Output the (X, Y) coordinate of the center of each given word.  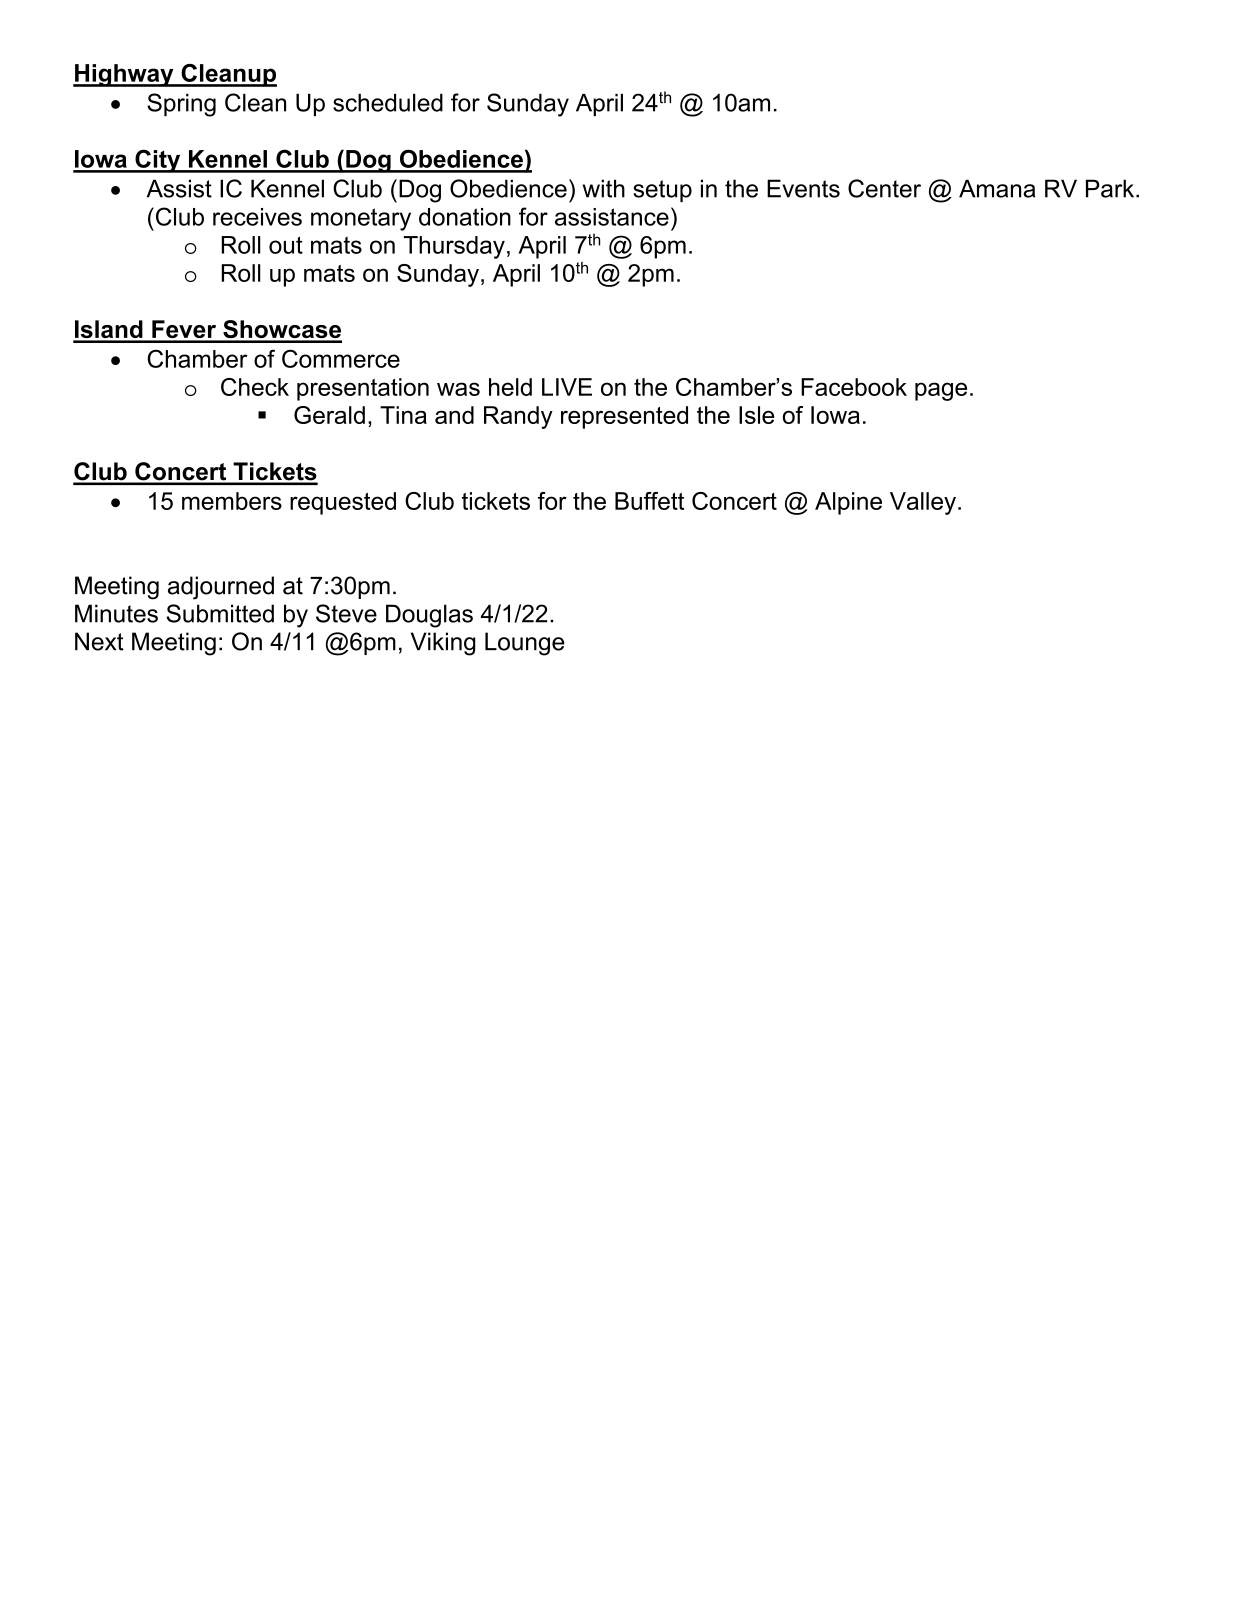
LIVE (567, 387)
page (941, 391)
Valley (923, 503)
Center (884, 188)
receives (257, 217)
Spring (181, 105)
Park (1111, 188)
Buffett (649, 501)
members (232, 501)
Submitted (220, 613)
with (604, 188)
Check (255, 387)
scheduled (388, 103)
